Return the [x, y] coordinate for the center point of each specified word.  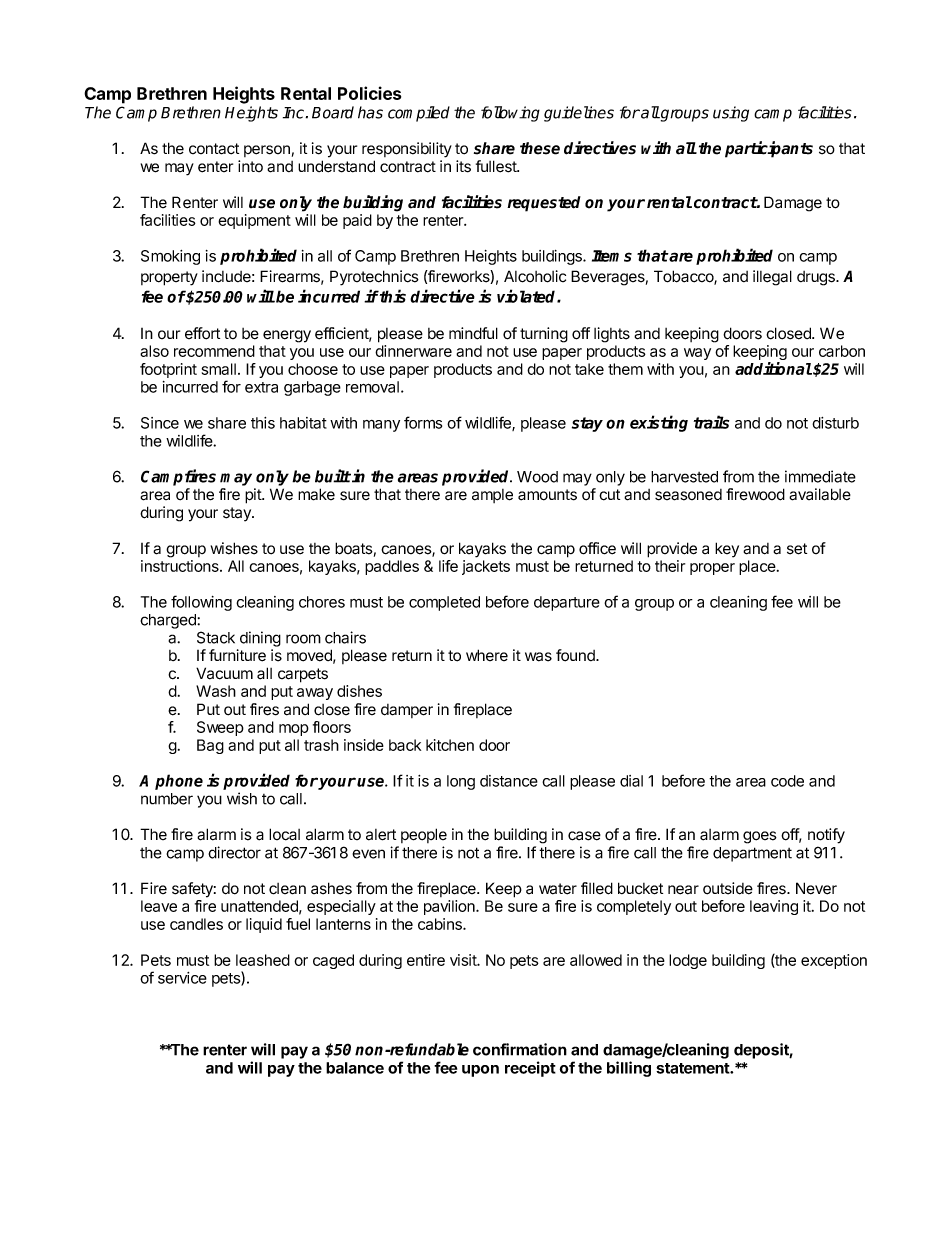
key [727, 550]
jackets [486, 567]
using [731, 114]
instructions [181, 566]
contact [214, 149]
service [182, 978]
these [540, 148]
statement [693, 1068]
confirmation [520, 1049]
